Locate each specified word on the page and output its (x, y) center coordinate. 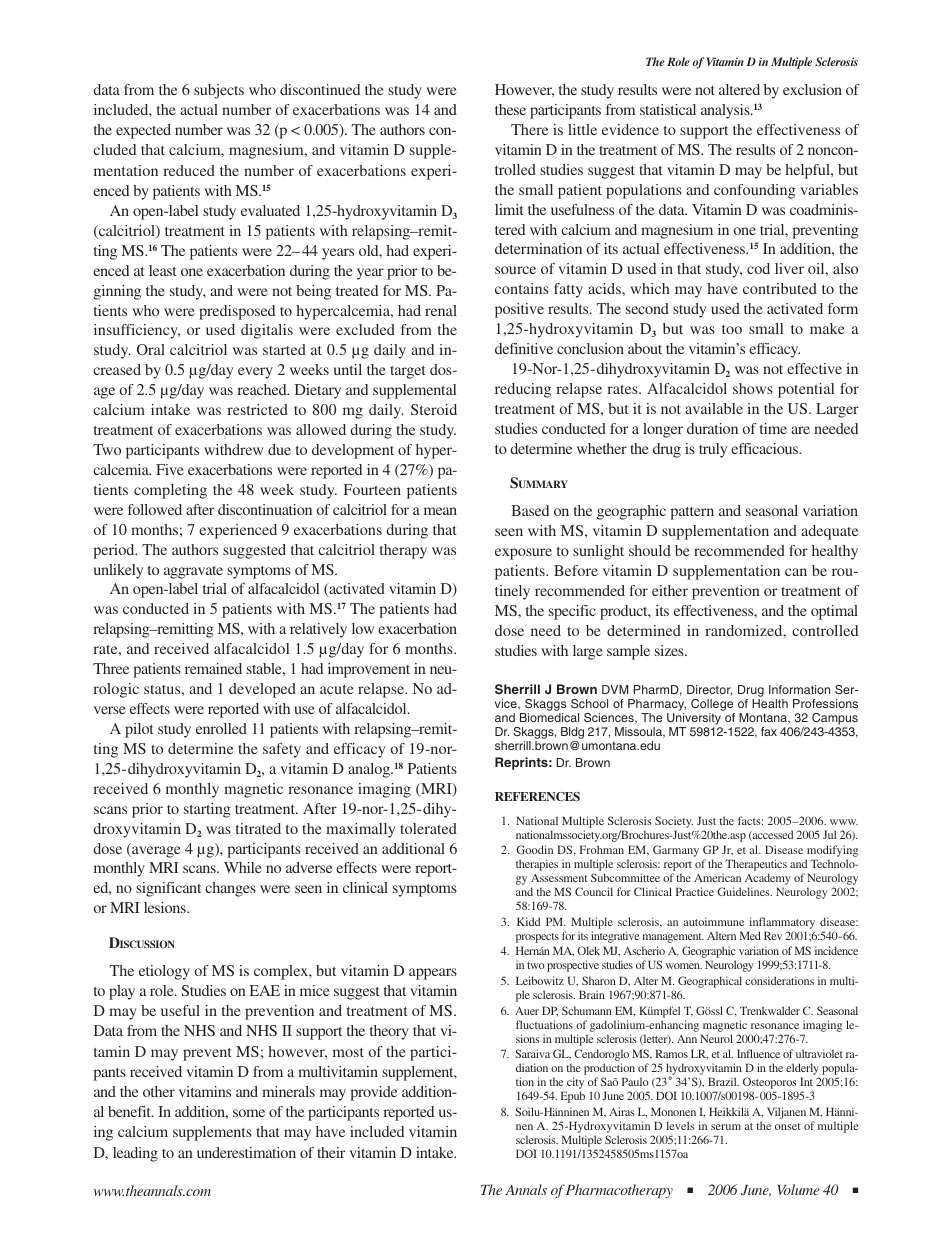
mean (440, 511)
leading (135, 1154)
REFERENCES (537, 797)
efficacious (766, 448)
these (510, 109)
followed (155, 509)
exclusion (812, 89)
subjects (219, 91)
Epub (573, 1097)
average (155, 852)
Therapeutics (756, 866)
